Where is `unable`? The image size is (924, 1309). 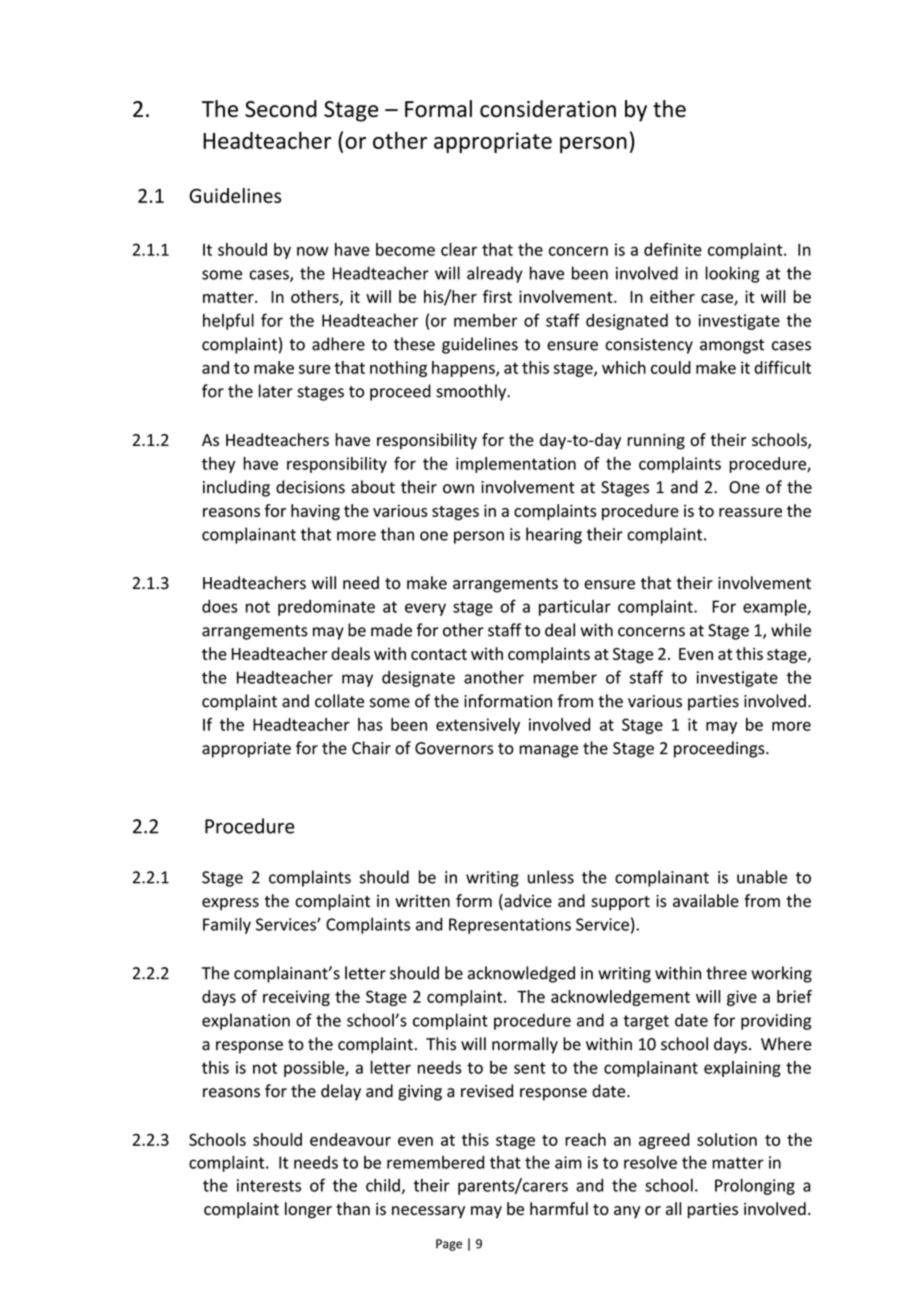
unable is located at coordinates (762, 877).
